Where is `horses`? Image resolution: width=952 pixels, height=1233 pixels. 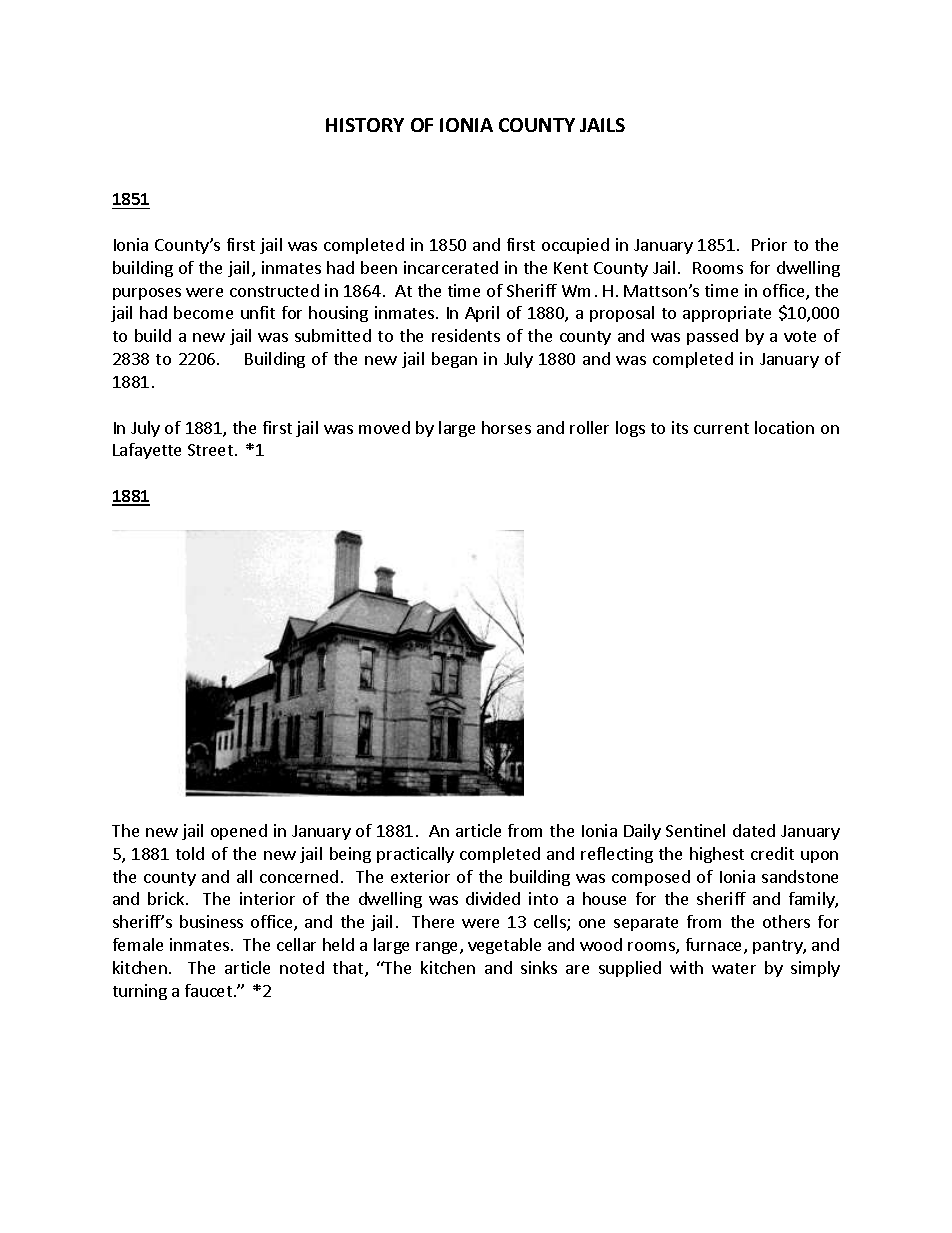
horses is located at coordinates (506, 427).
